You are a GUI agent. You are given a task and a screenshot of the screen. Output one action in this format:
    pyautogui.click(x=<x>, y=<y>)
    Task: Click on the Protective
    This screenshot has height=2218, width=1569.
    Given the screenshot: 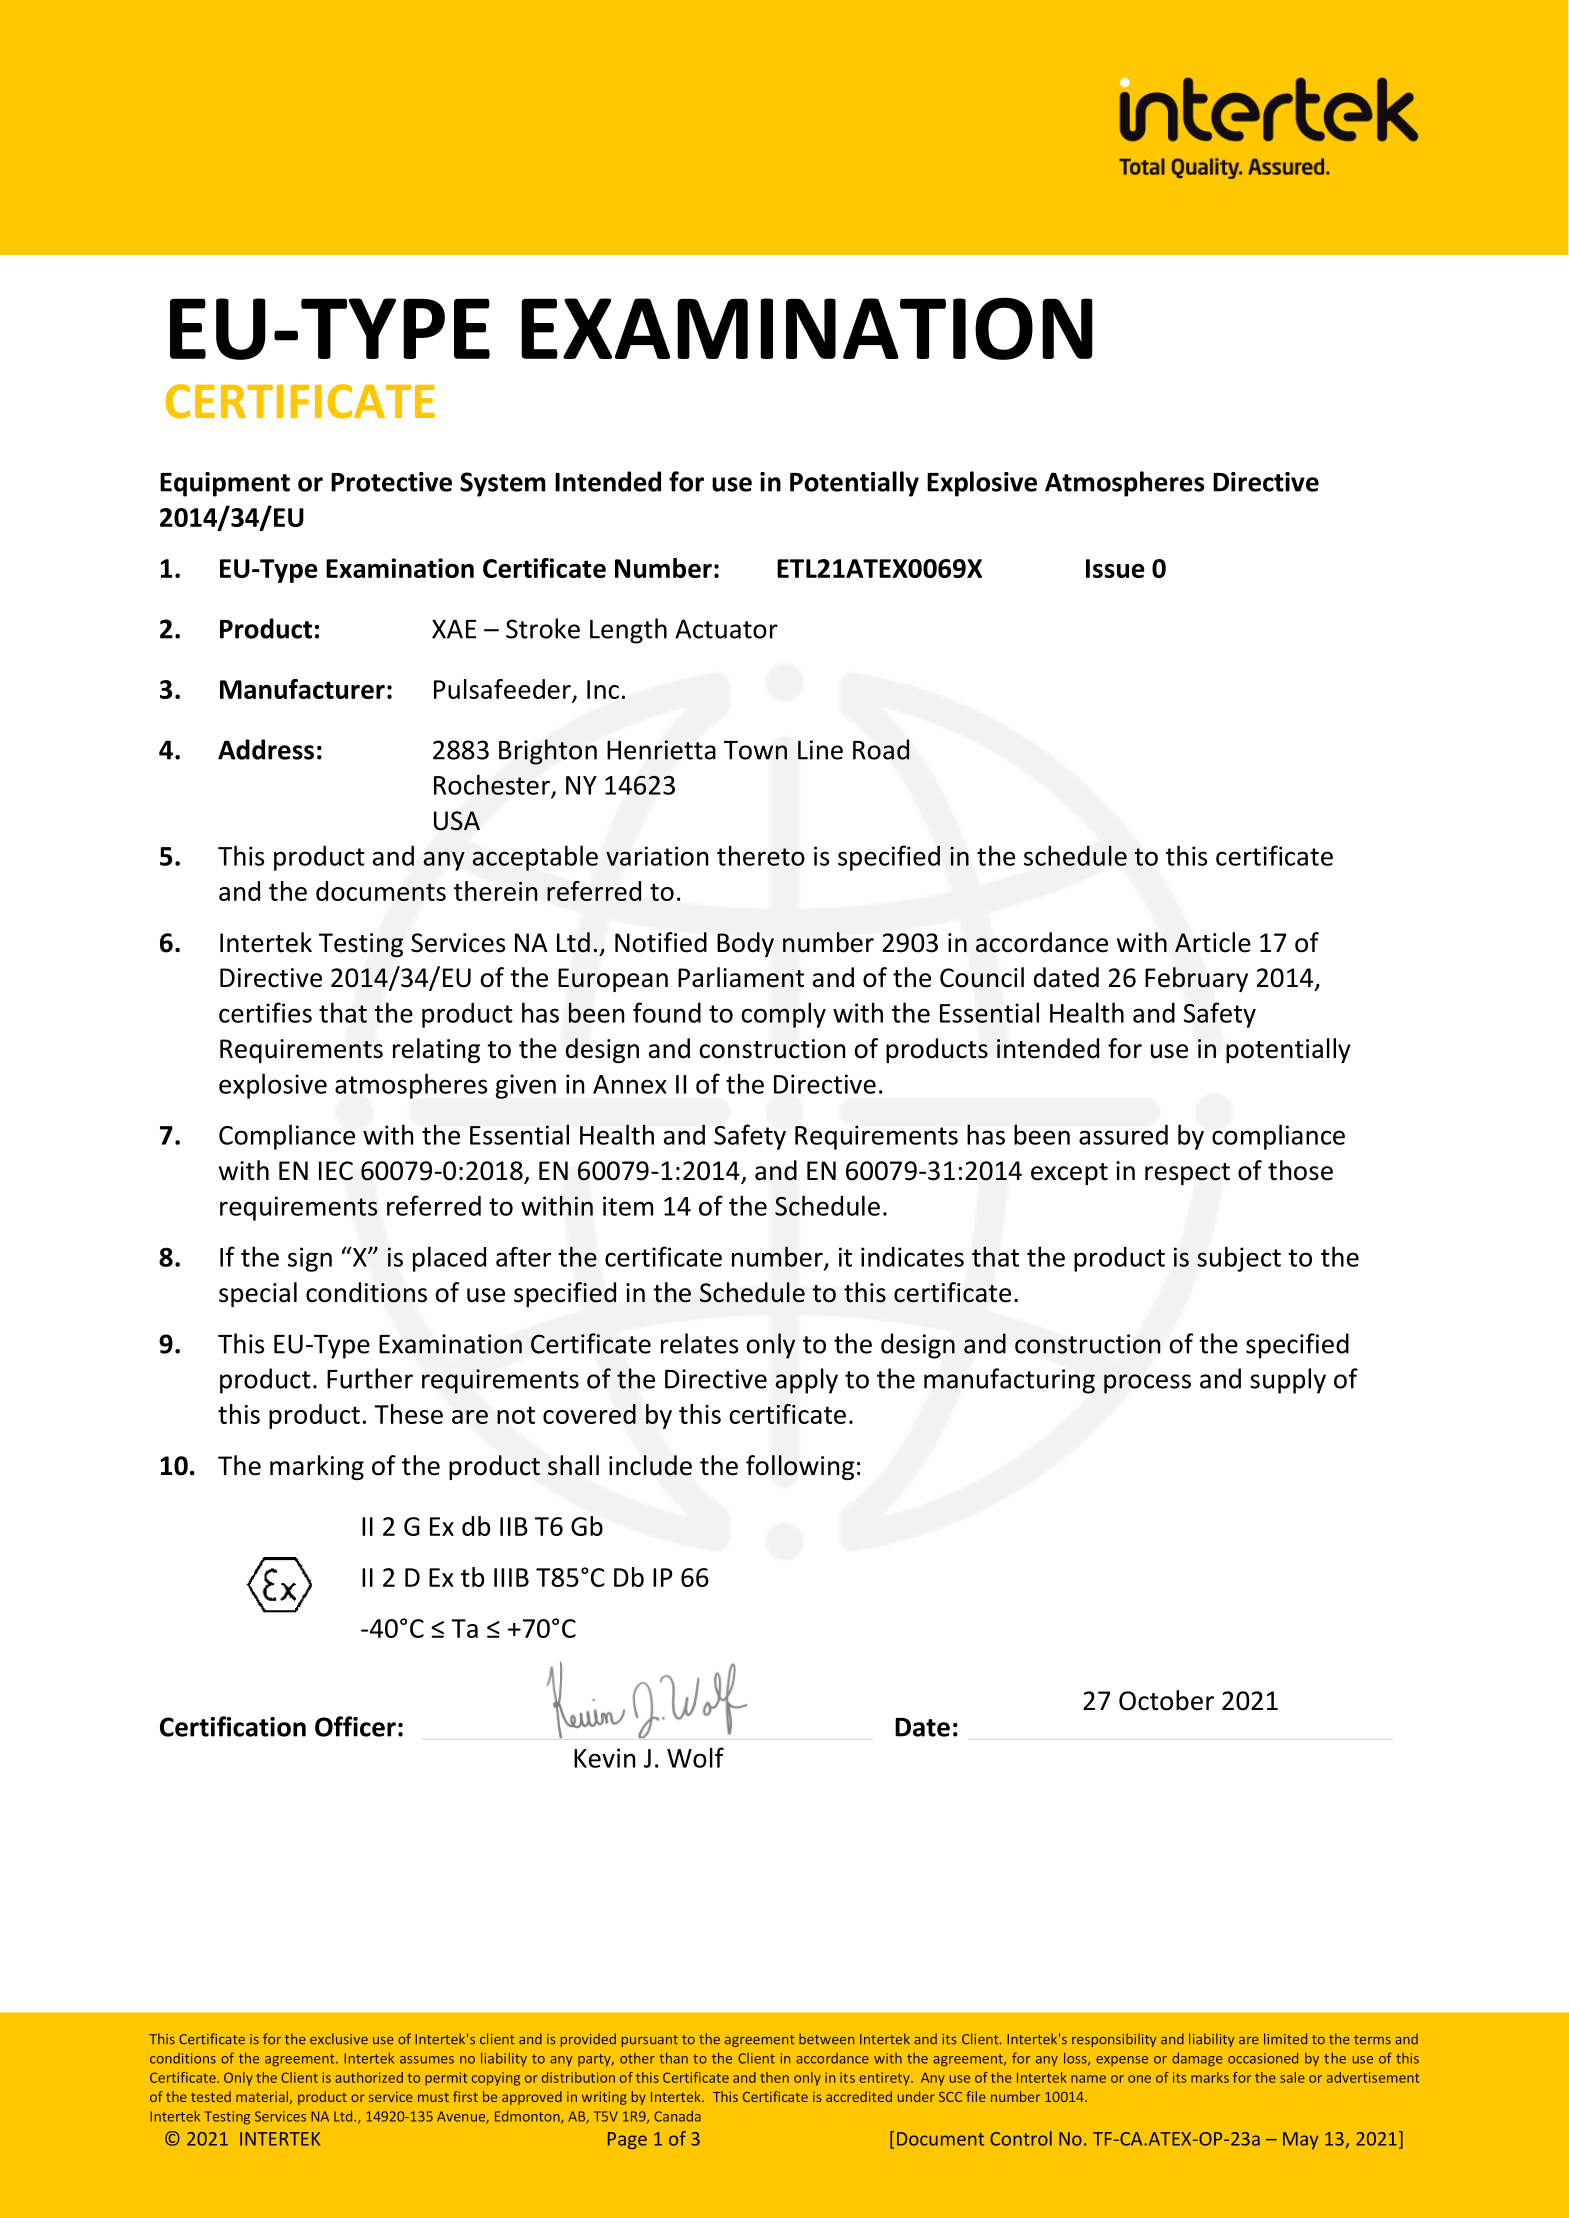 What is the action you would take?
    pyautogui.click(x=391, y=482)
